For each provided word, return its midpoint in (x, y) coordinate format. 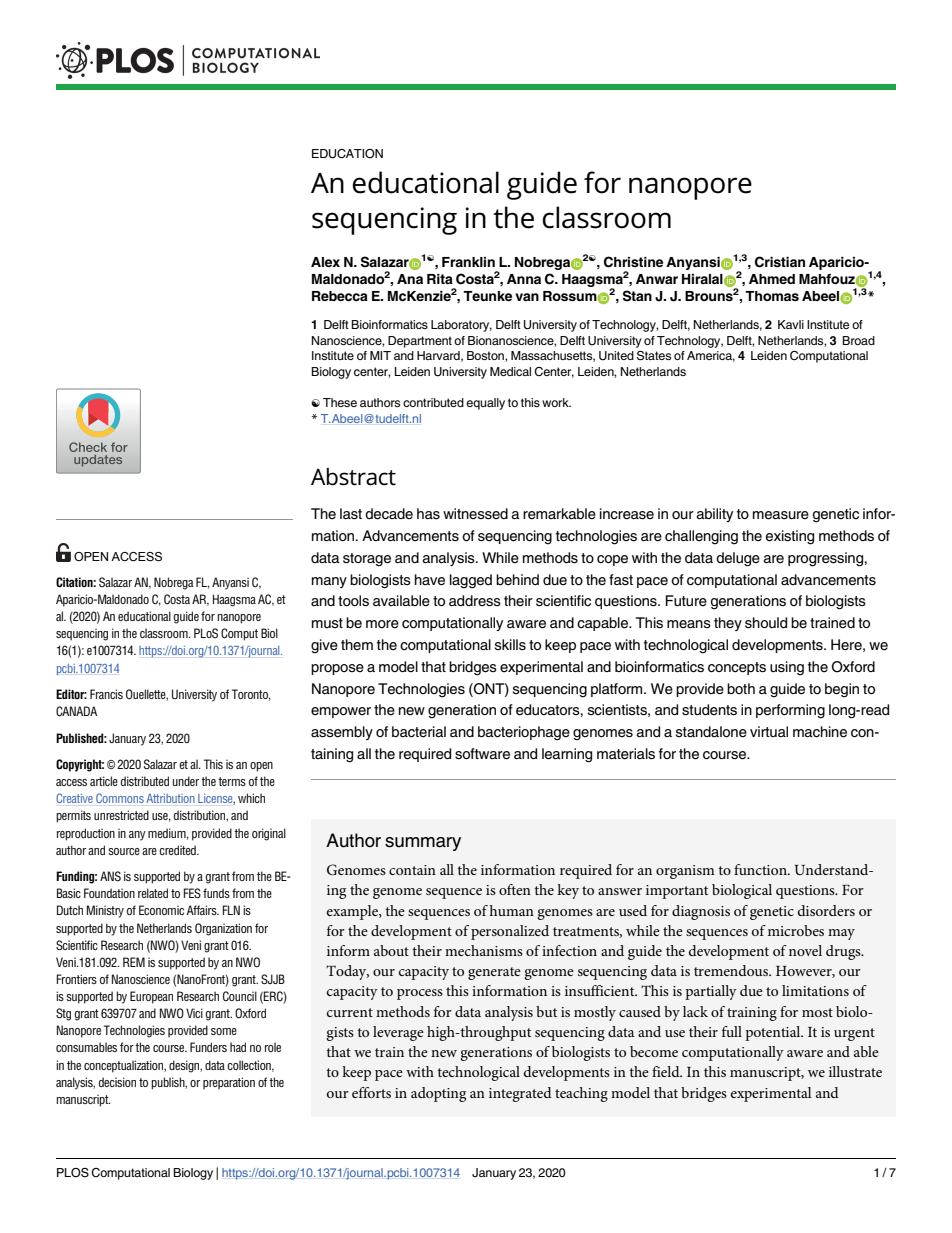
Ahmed (772, 279)
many (329, 582)
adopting (438, 1094)
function (761, 869)
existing (790, 537)
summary (423, 844)
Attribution (170, 798)
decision (117, 1082)
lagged (471, 581)
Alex (325, 262)
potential (774, 1033)
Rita (440, 279)
